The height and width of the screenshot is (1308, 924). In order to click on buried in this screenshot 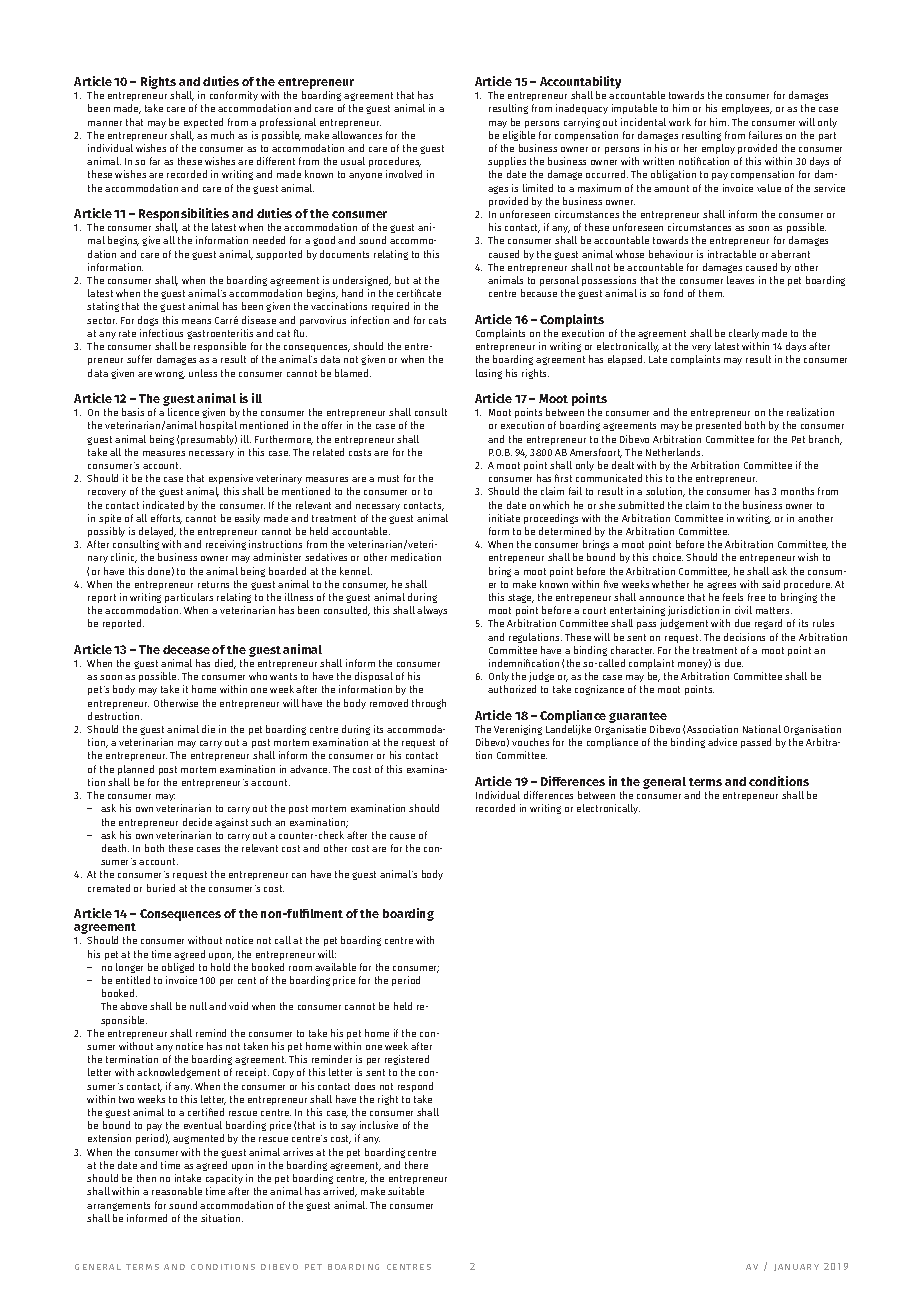, I will do `click(161, 888)`.
